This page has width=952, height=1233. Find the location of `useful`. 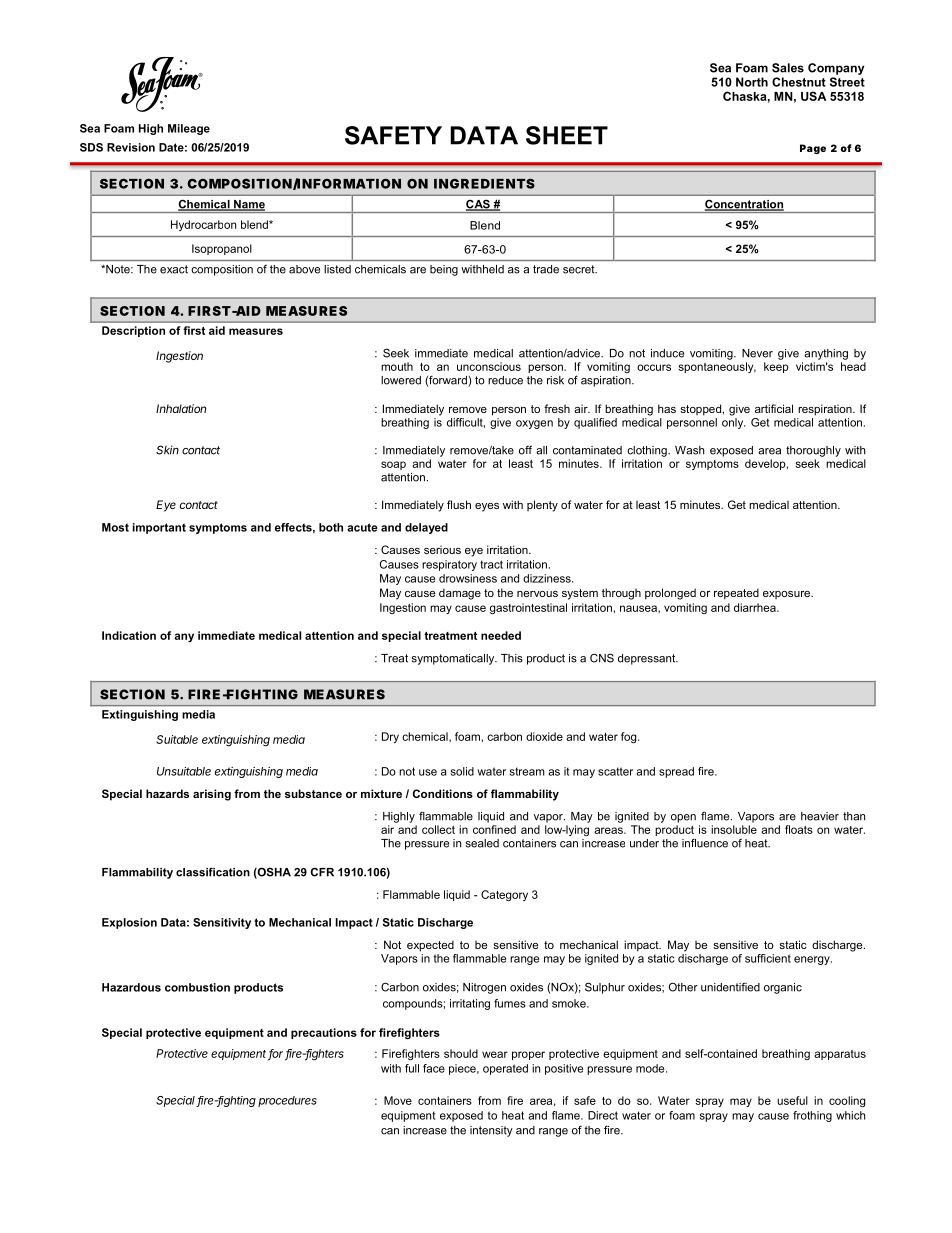

useful is located at coordinates (792, 1100).
